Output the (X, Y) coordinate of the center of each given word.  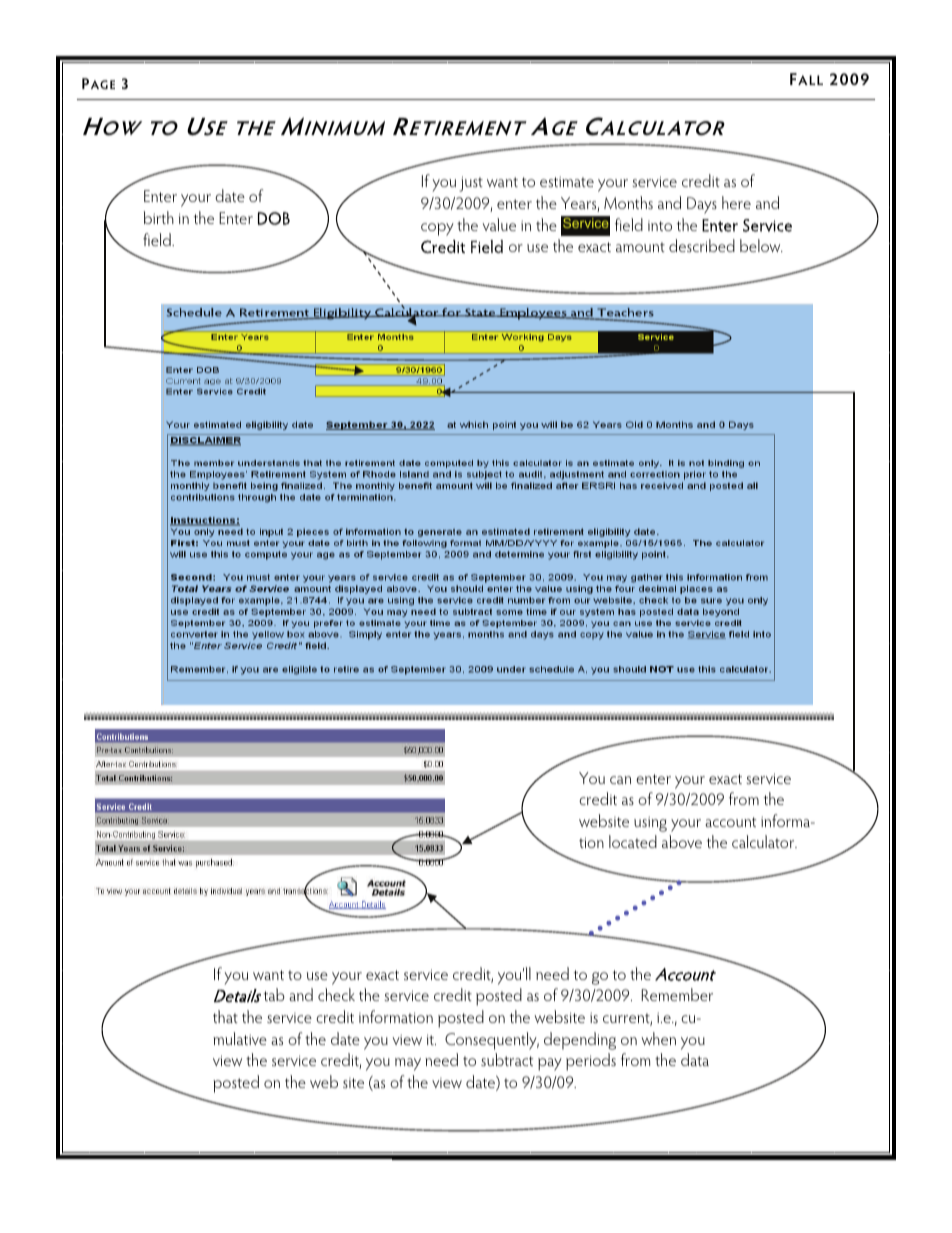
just (471, 184)
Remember (677, 994)
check (336, 994)
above (682, 841)
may (408, 1064)
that (225, 1016)
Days (702, 205)
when (658, 1038)
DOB (274, 218)
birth (159, 217)
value (499, 224)
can (620, 780)
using (650, 824)
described (702, 245)
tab (274, 994)
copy (437, 229)
